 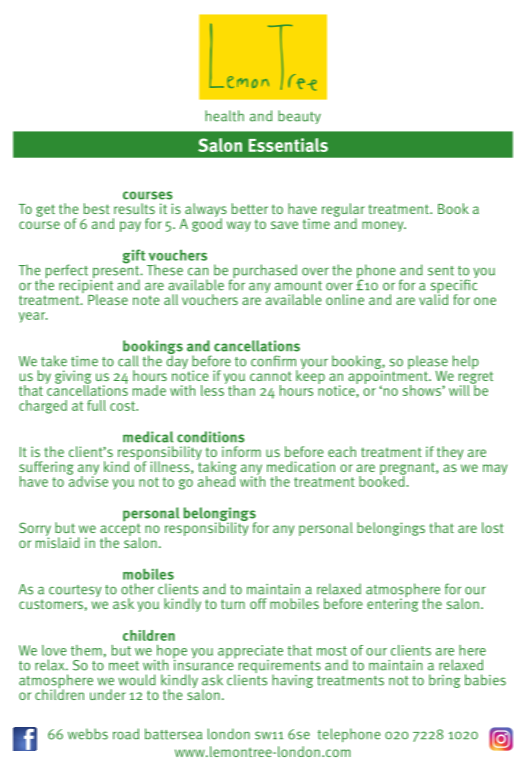 What do you see at coordinates (241, 451) in the screenshot?
I see `inform` at bounding box center [241, 451].
